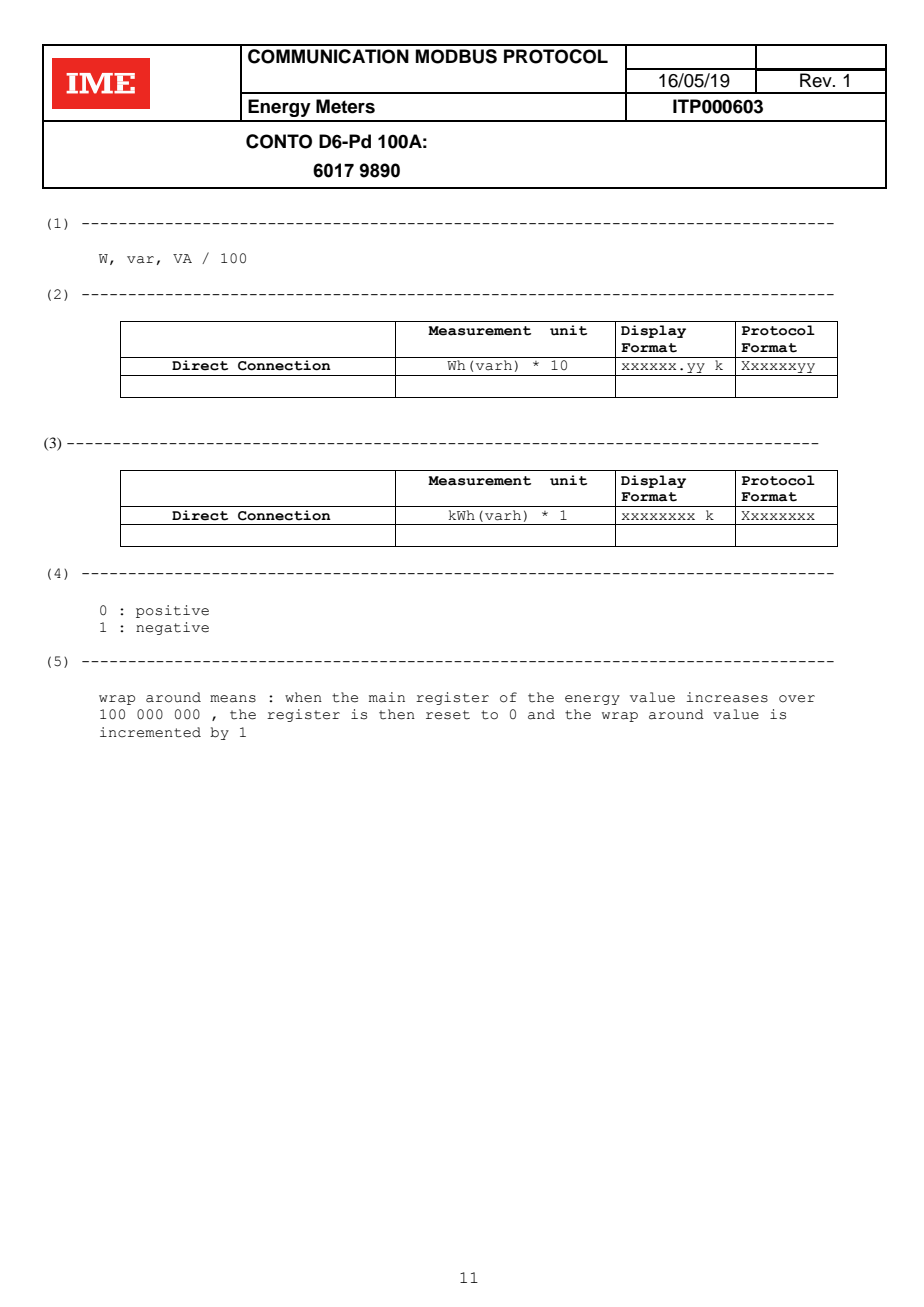 This screenshot has height=1307, width=924. Describe the element at coordinates (233, 699) in the screenshot. I see `means` at that location.
